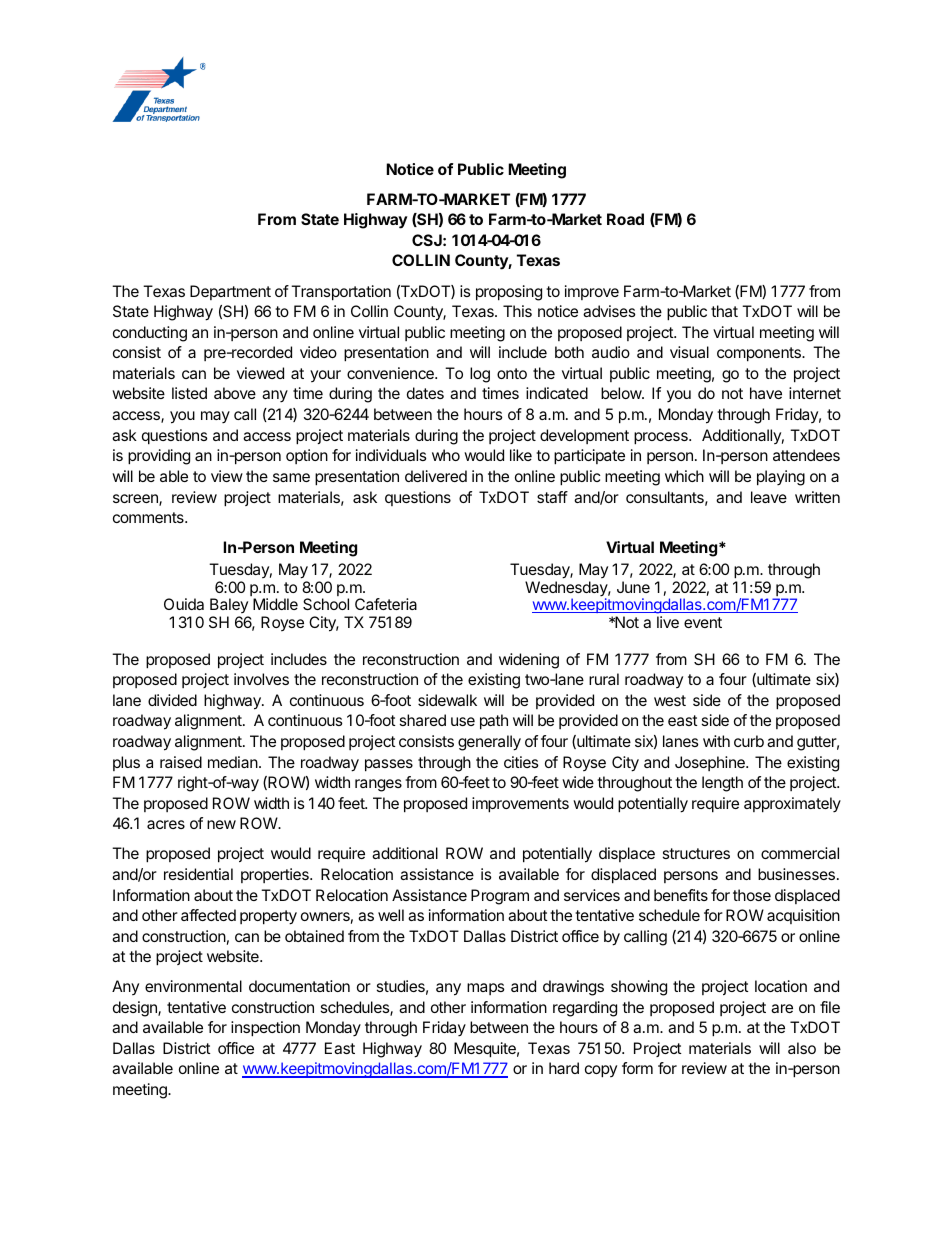 The height and width of the page is (1233, 952). Describe the element at coordinates (749, 741) in the page. I see `curb` at that location.
